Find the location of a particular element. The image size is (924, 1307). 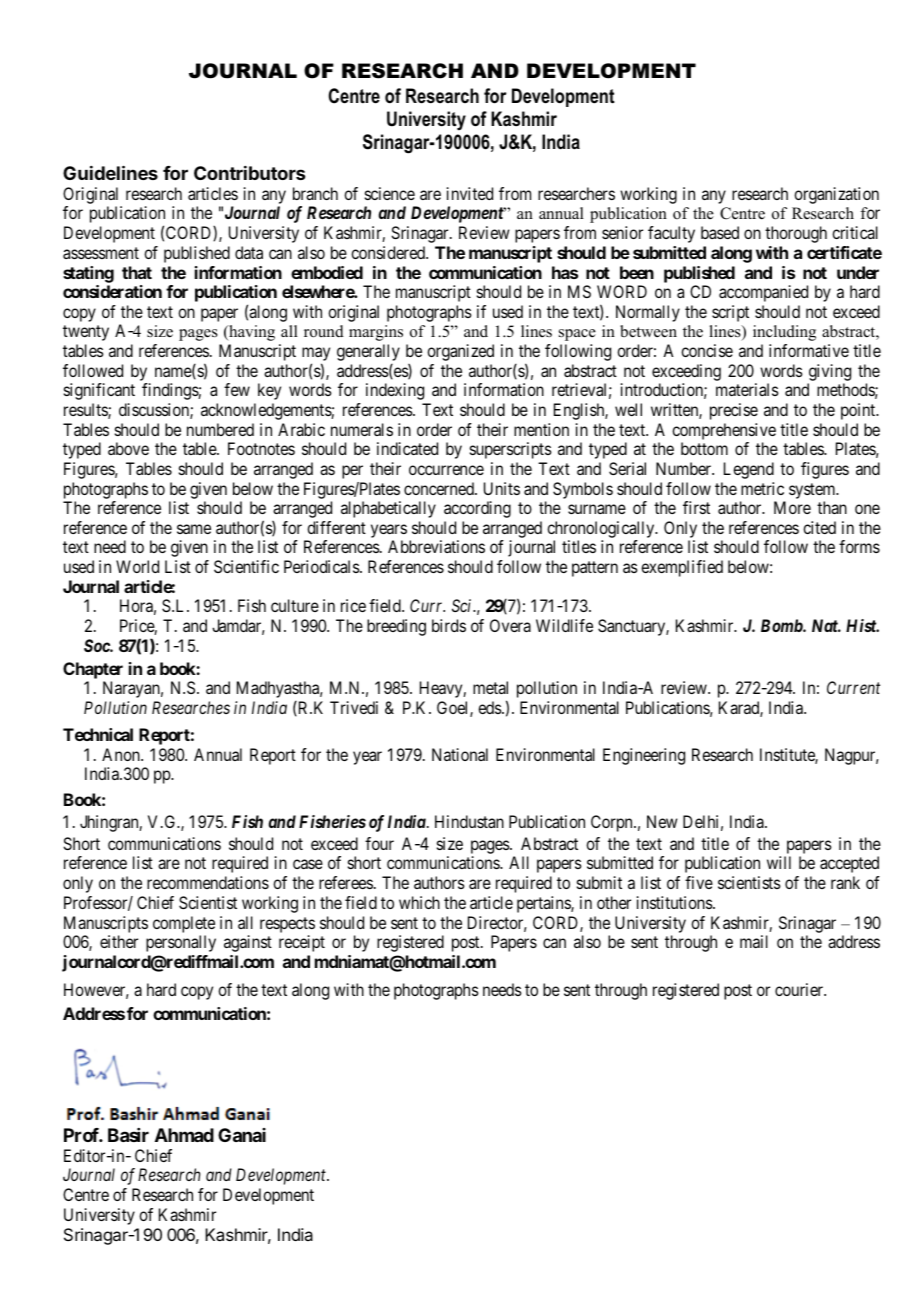

same is located at coordinates (194, 529).
